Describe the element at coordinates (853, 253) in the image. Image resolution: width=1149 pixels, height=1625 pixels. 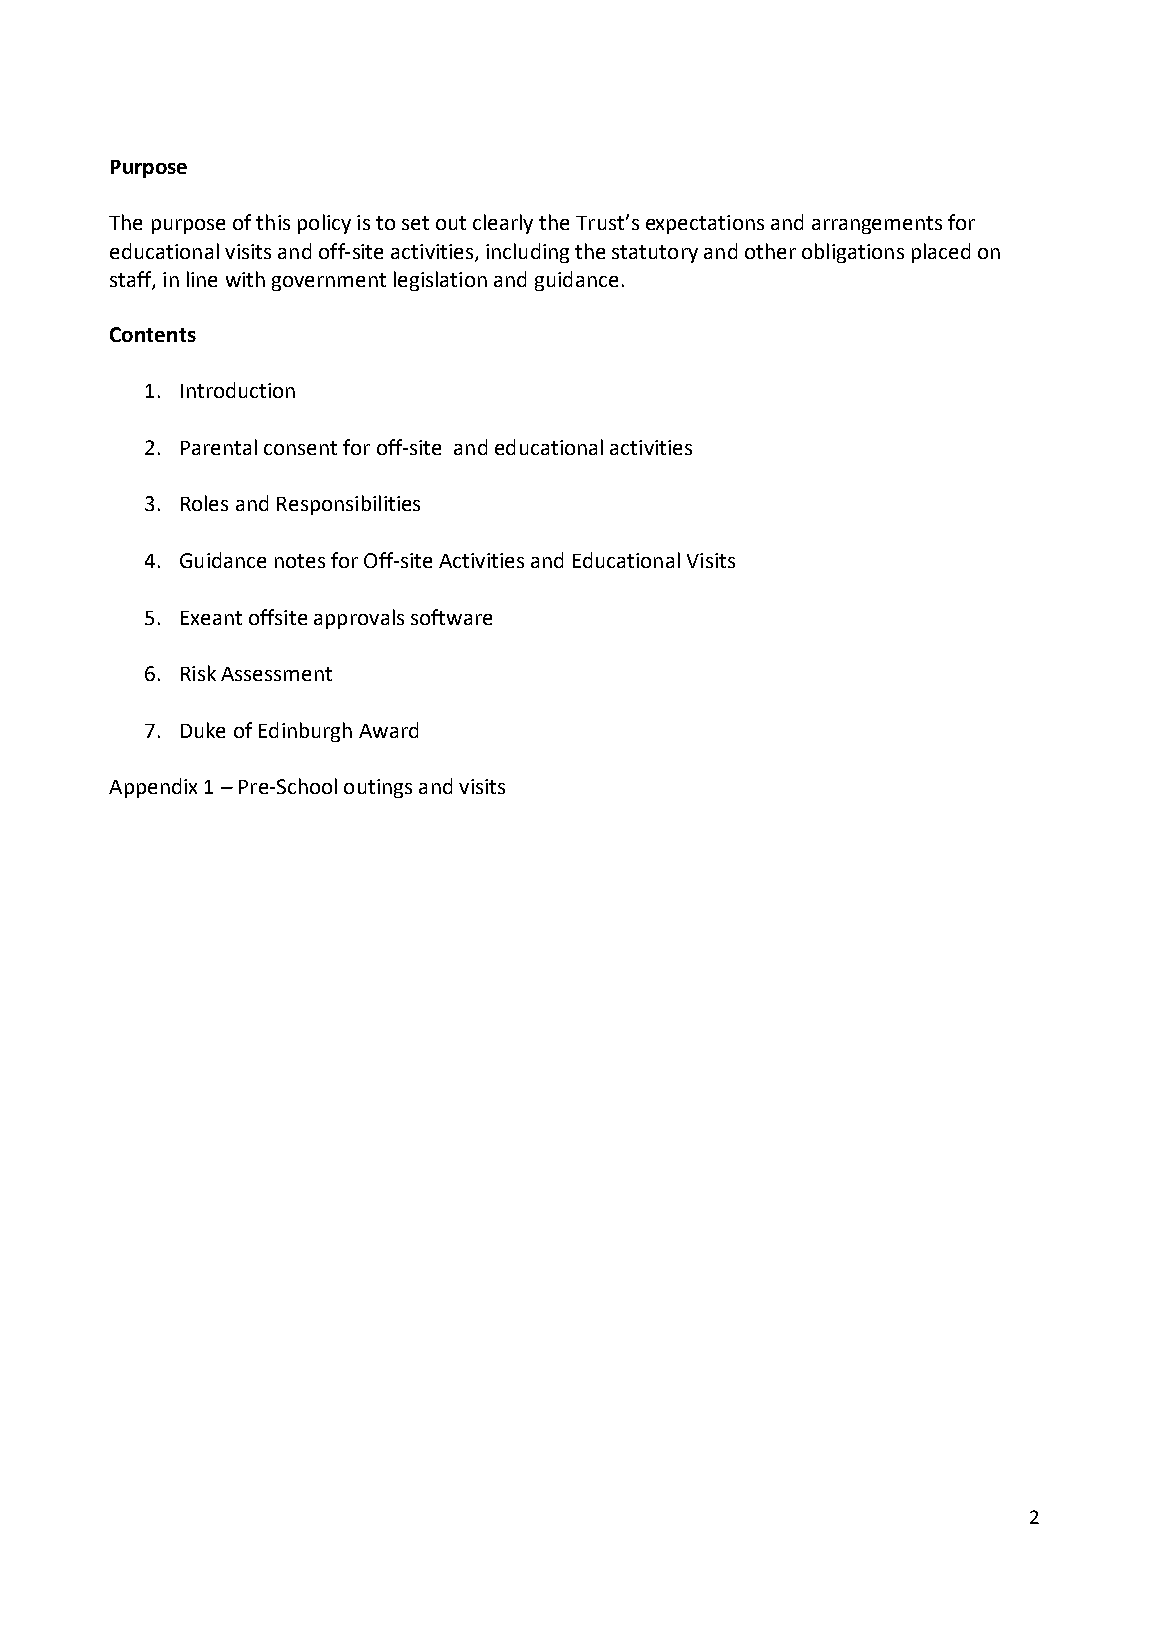
I see `obligations` at that location.
